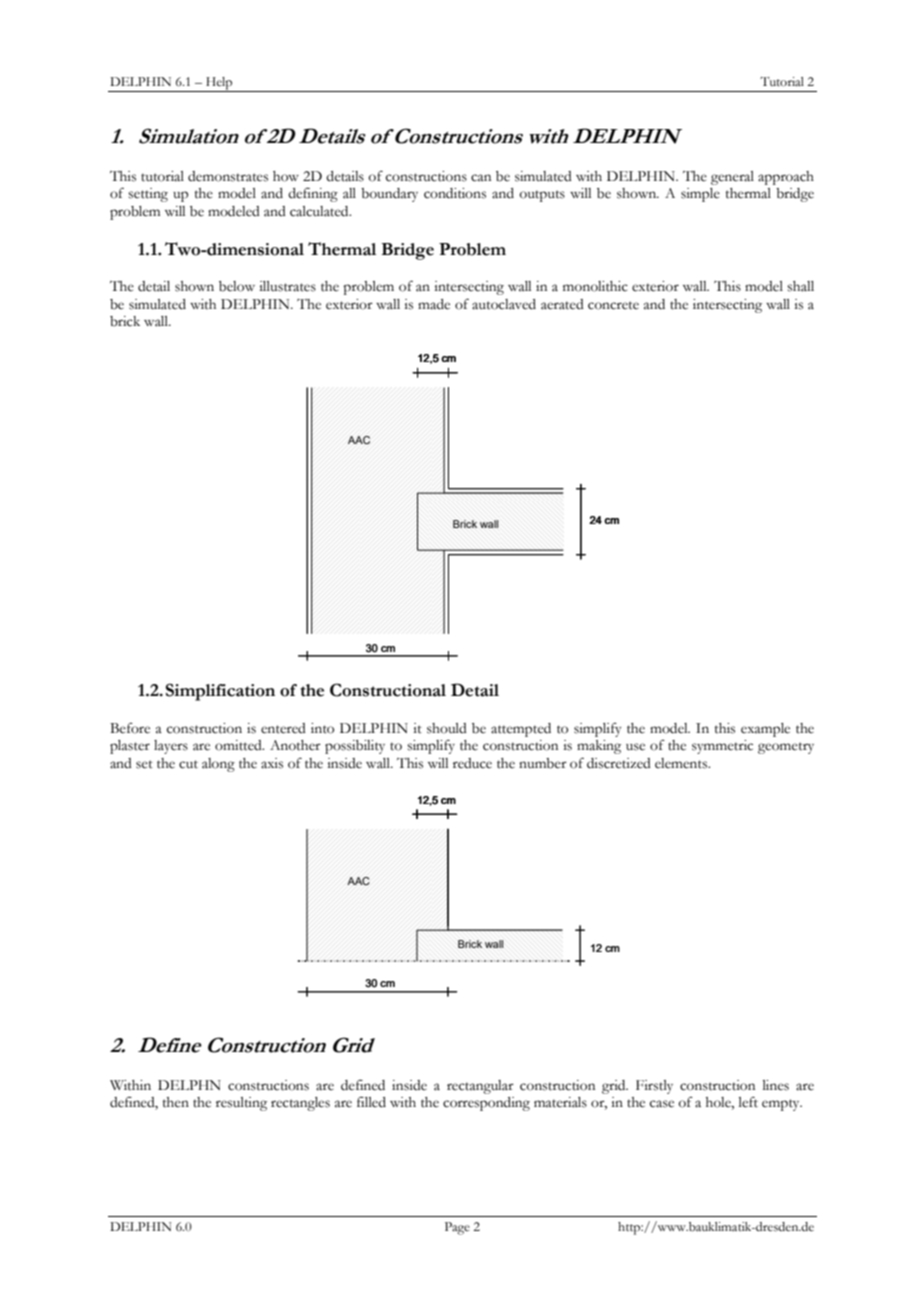  Describe the element at coordinates (776, 1085) in the screenshot. I see `lines` at that location.
